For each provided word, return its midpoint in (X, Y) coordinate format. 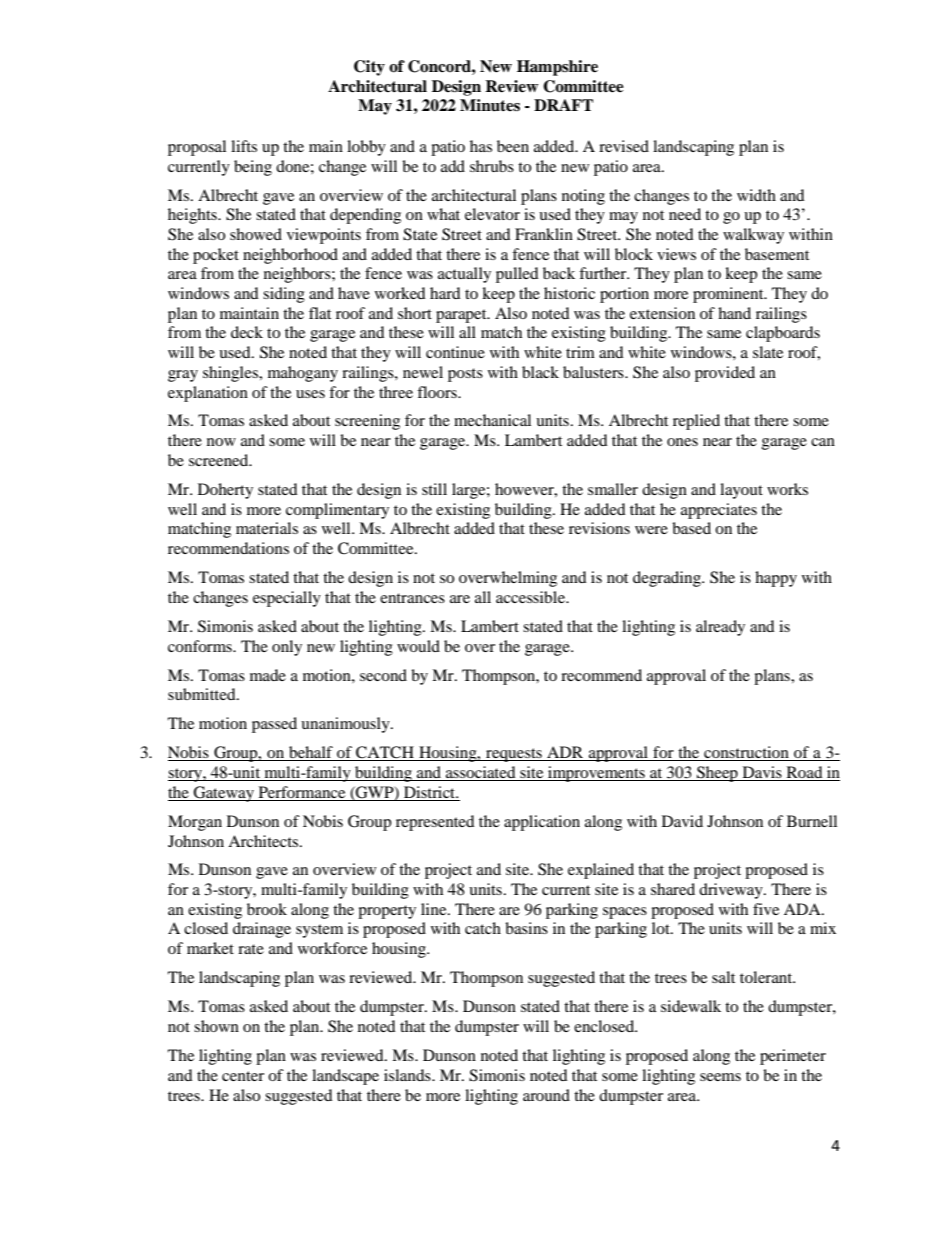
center (243, 1076)
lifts (244, 146)
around (546, 1095)
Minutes (490, 105)
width (756, 195)
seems (720, 1077)
